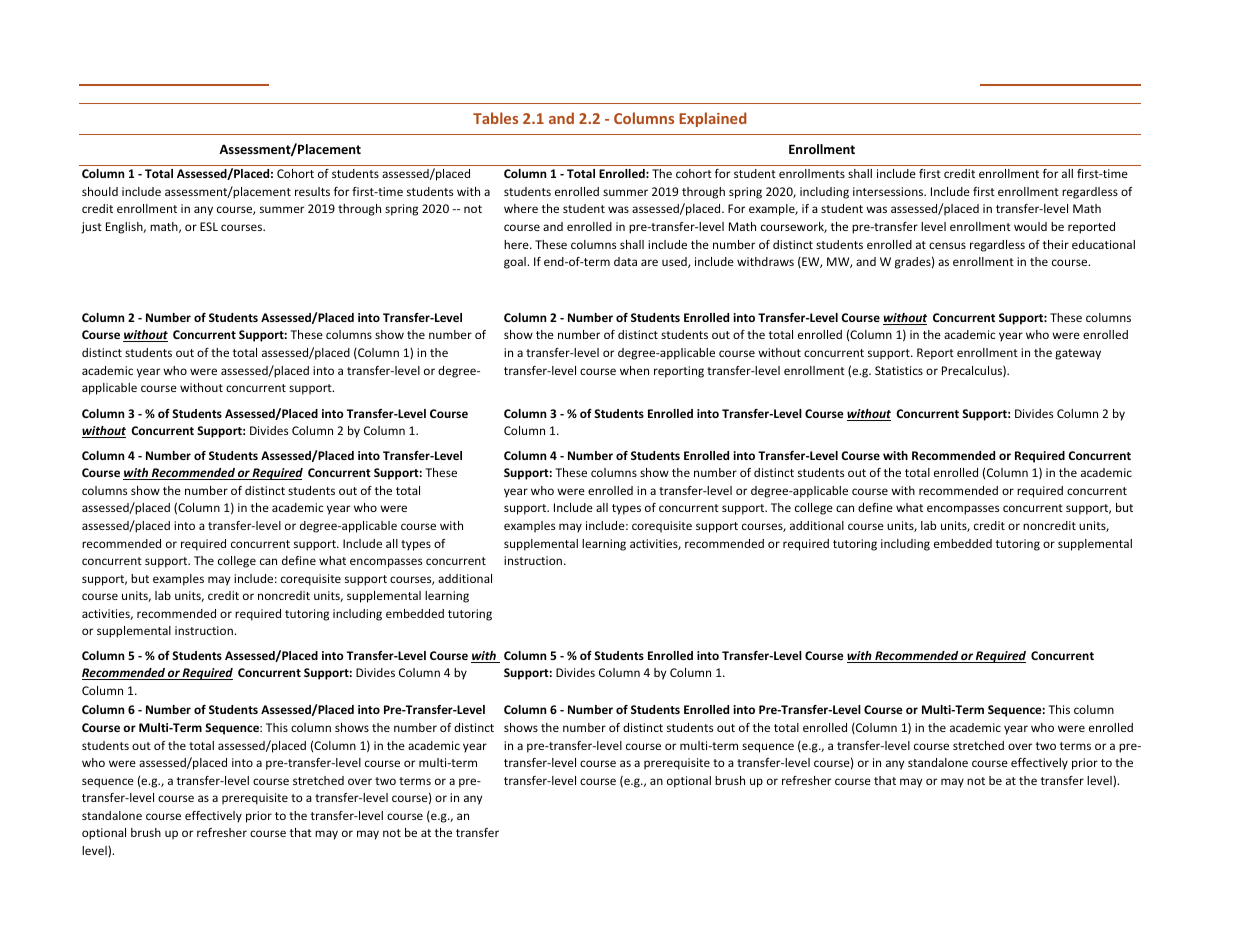 Image resolution: width=1233 pixels, height=952 pixels. What do you see at coordinates (312, 191) in the screenshot?
I see `results` at bounding box center [312, 191].
